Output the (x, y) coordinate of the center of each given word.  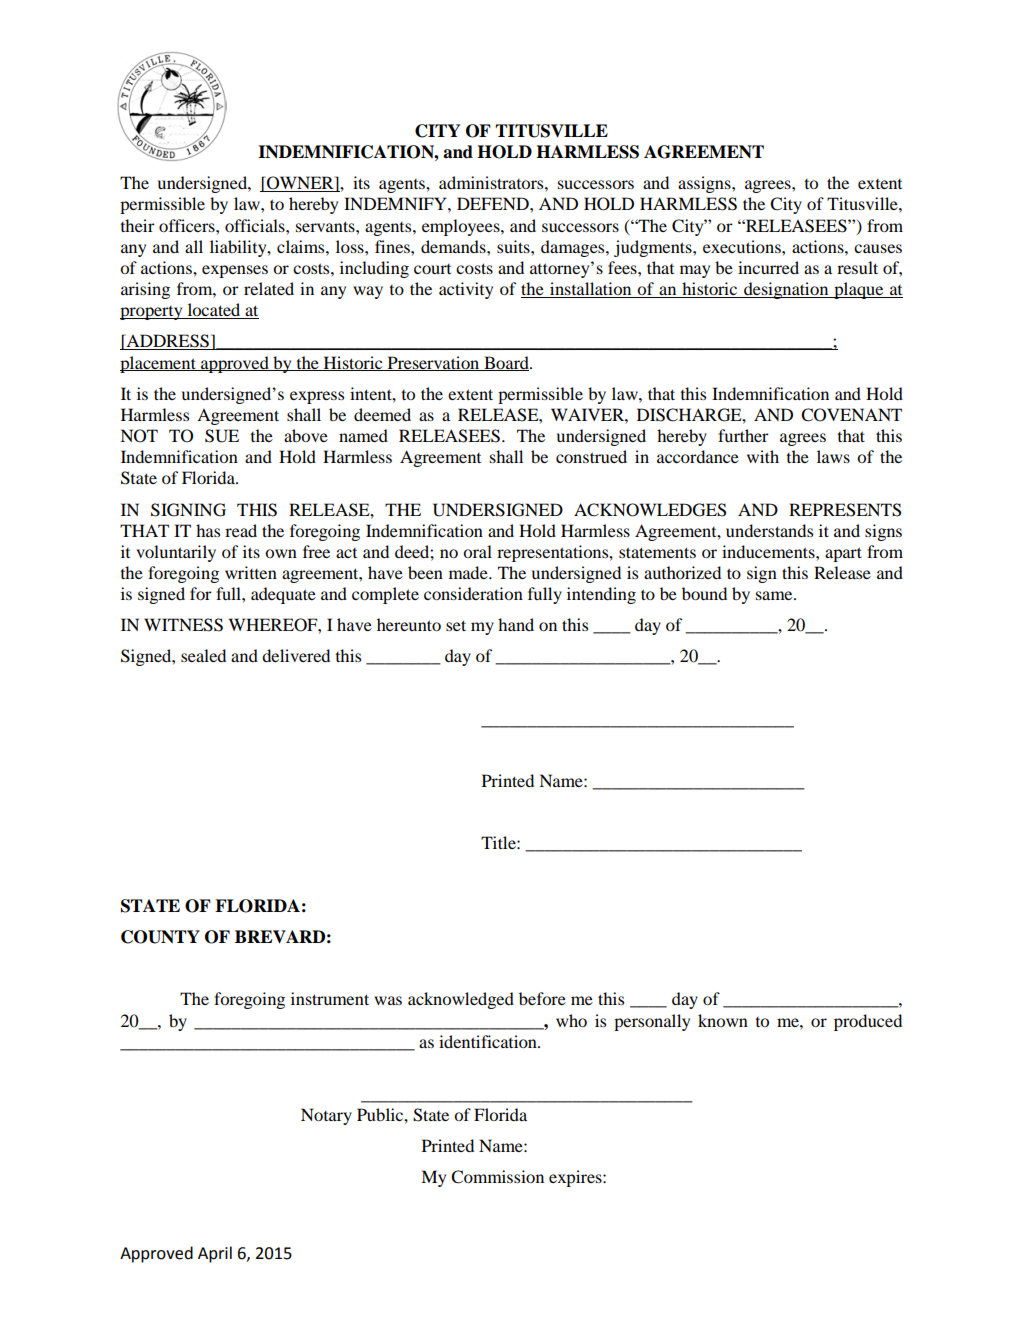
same (775, 595)
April (215, 1254)
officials (256, 225)
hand (516, 624)
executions (743, 246)
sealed (203, 655)
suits (514, 246)
